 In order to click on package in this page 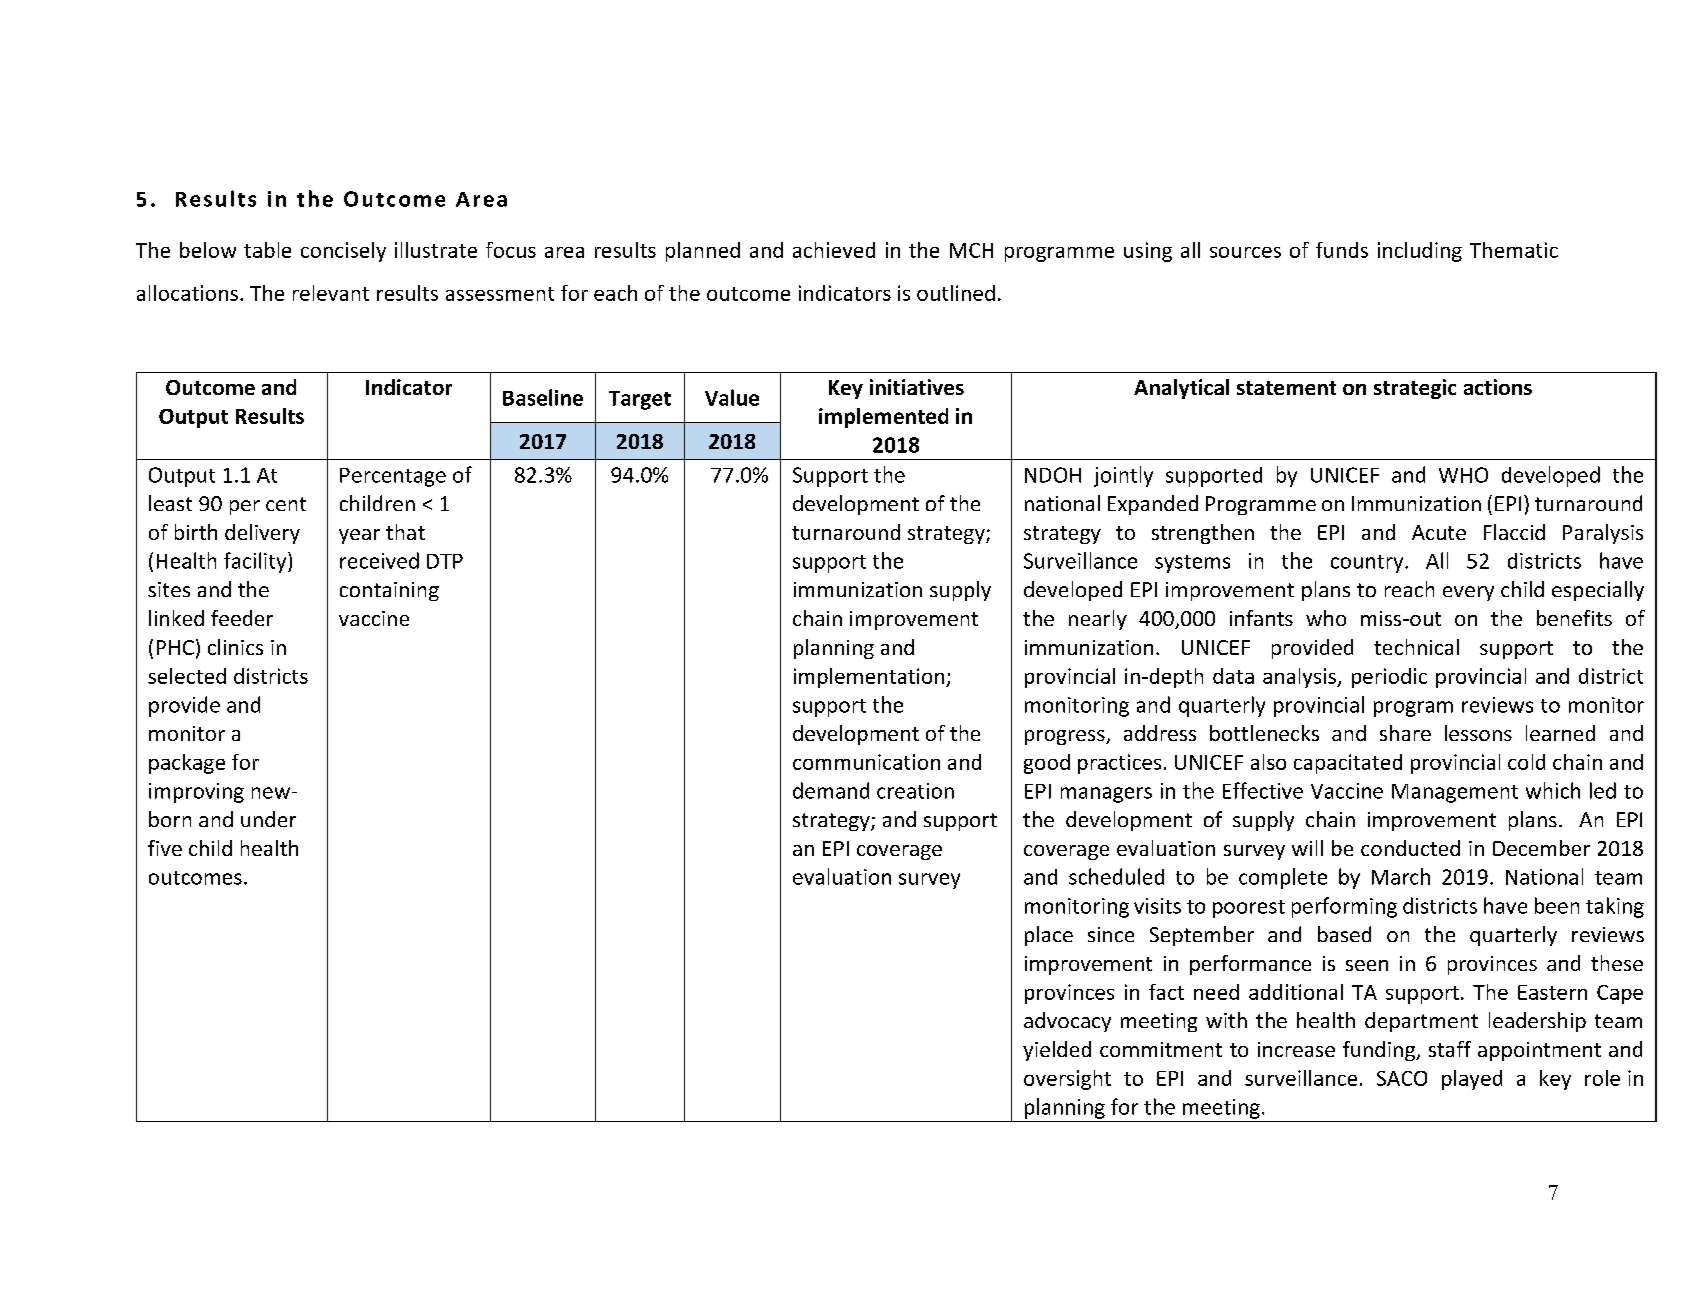, I will do `click(187, 764)`.
